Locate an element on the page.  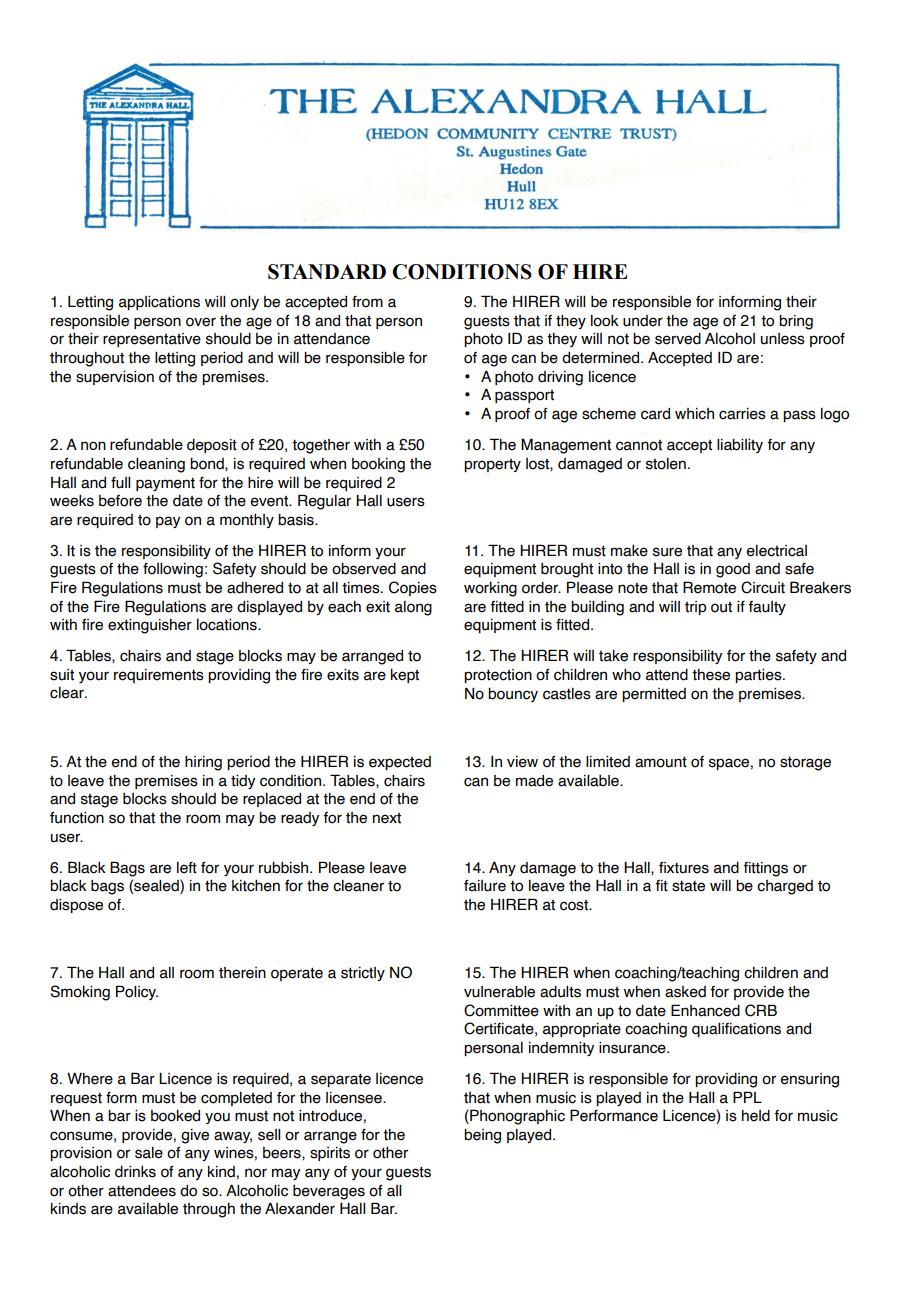
drinks is located at coordinates (135, 1172).
